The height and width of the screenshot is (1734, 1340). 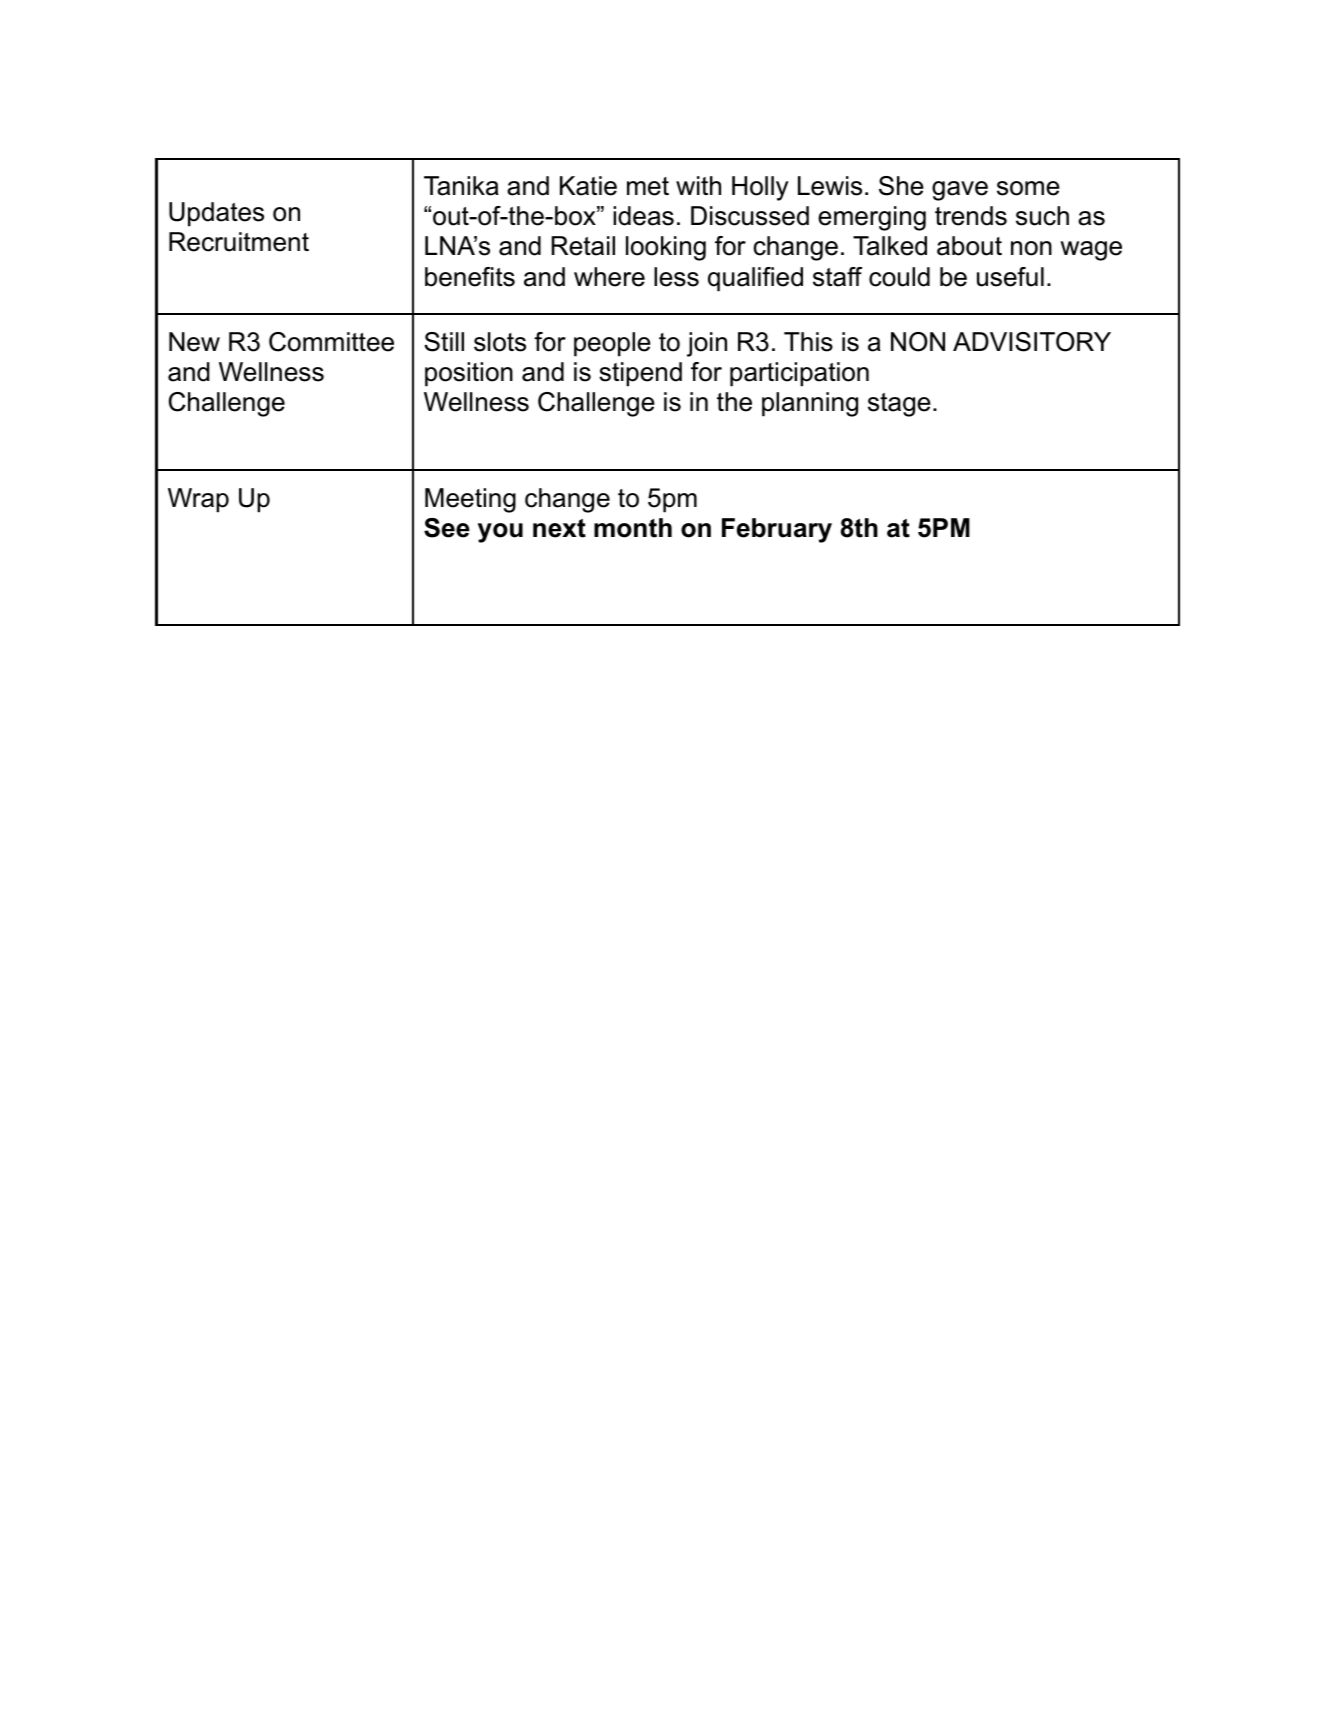 I want to click on Committee, so click(x=331, y=342).
